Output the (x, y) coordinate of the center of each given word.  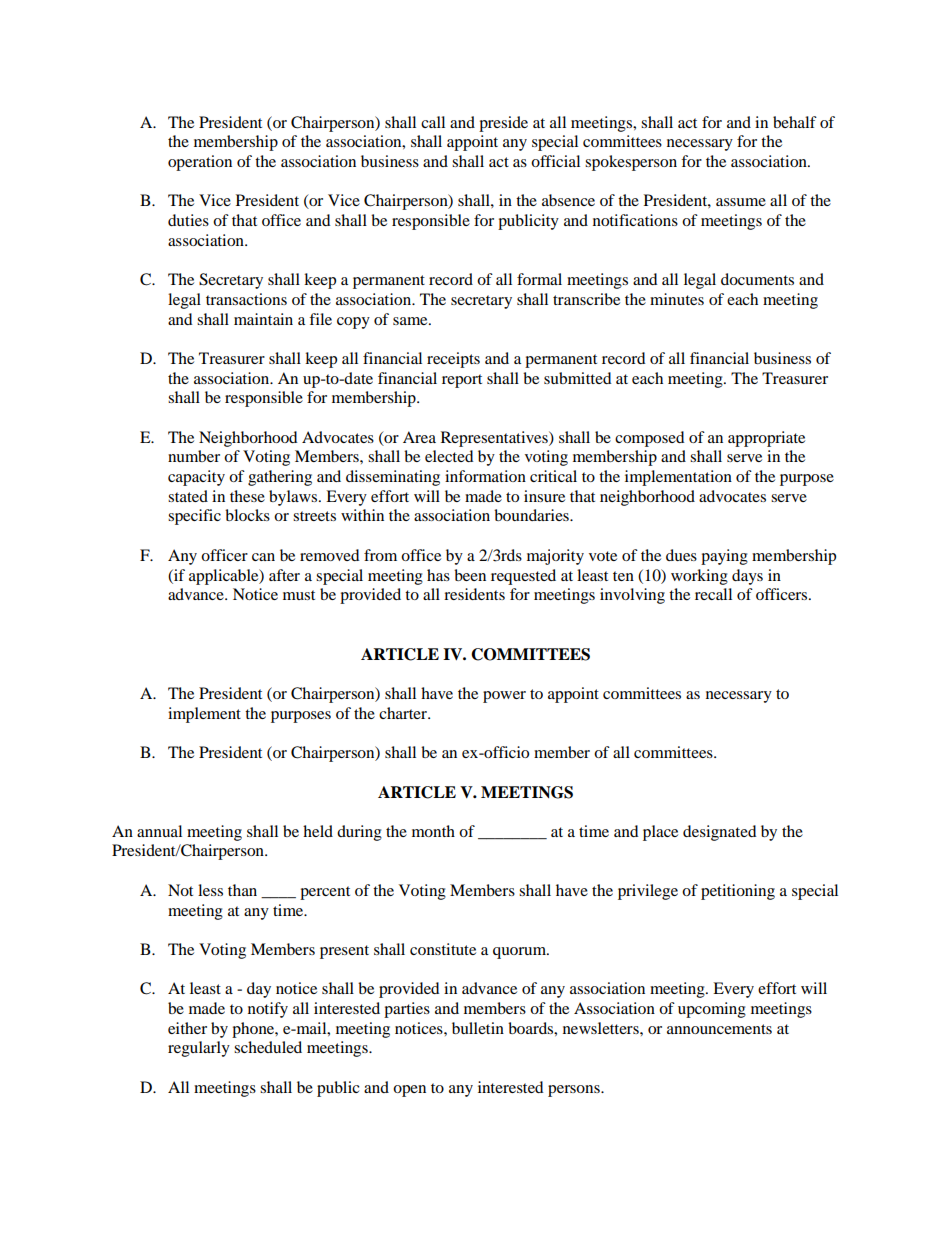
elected (449, 456)
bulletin (478, 1028)
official (555, 161)
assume (741, 202)
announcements (719, 1029)
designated (720, 833)
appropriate (766, 439)
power (504, 697)
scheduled (268, 1047)
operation (200, 163)
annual (159, 831)
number (194, 456)
